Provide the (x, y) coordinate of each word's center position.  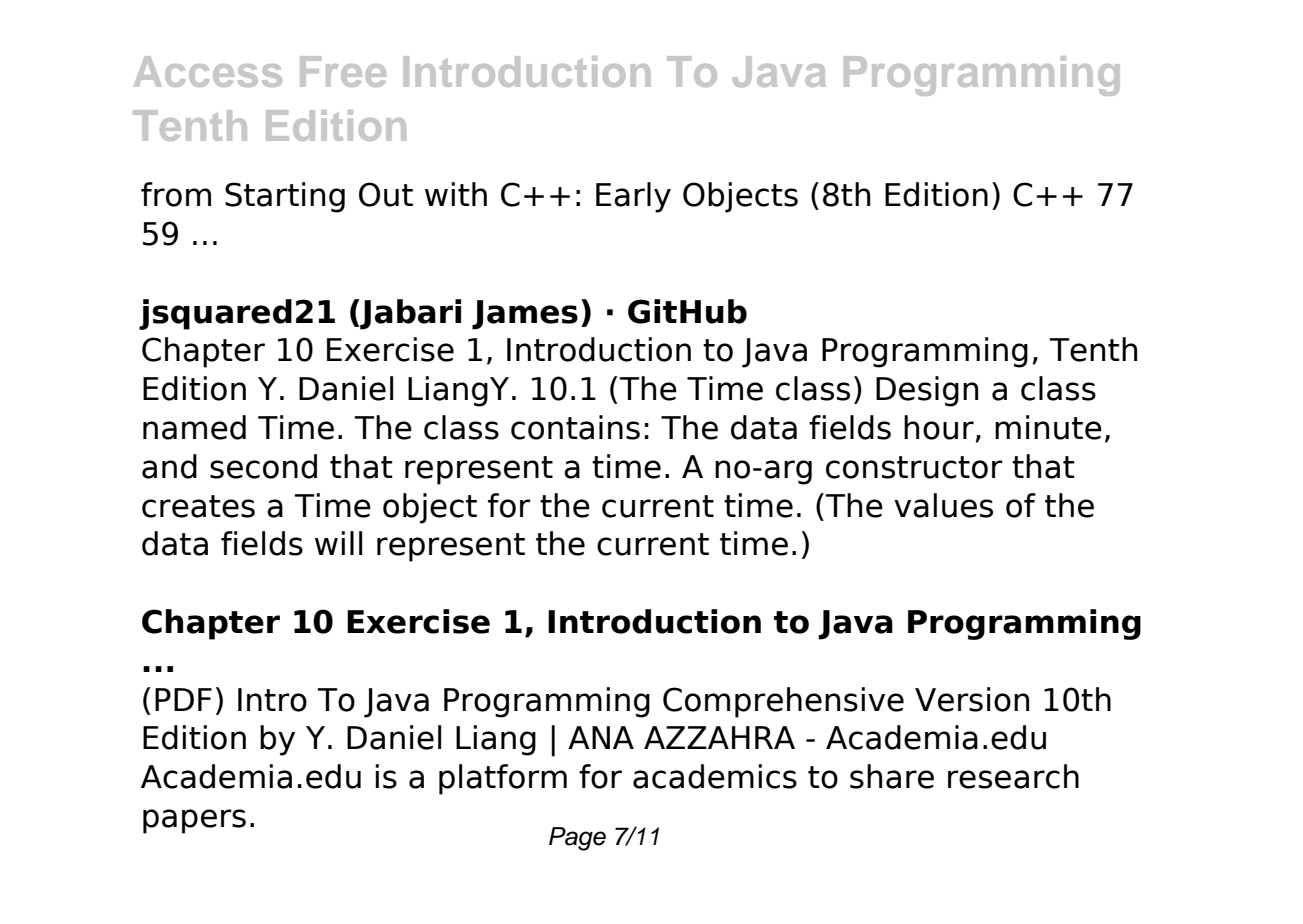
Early (633, 197)
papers (194, 821)
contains (575, 427)
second (263, 466)
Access (208, 71)
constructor (914, 467)
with (456, 194)
